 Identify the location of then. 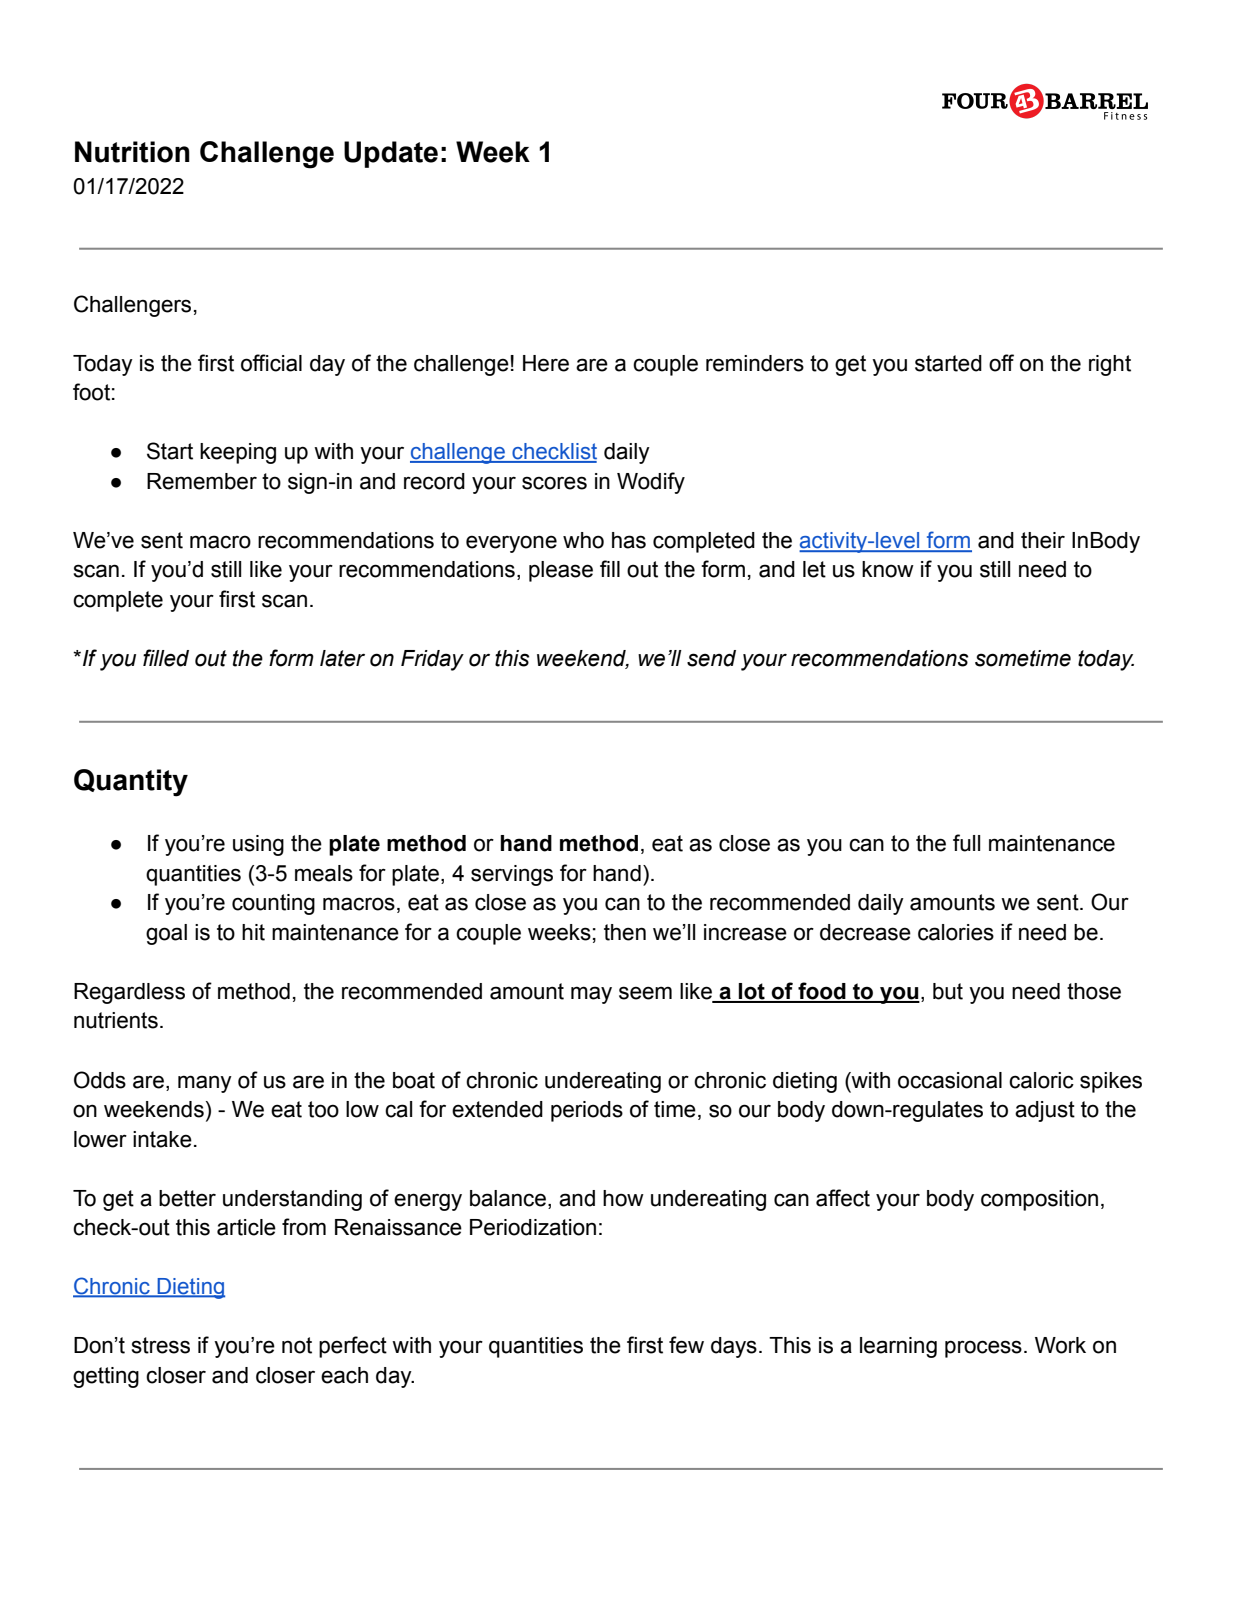
(625, 932).
